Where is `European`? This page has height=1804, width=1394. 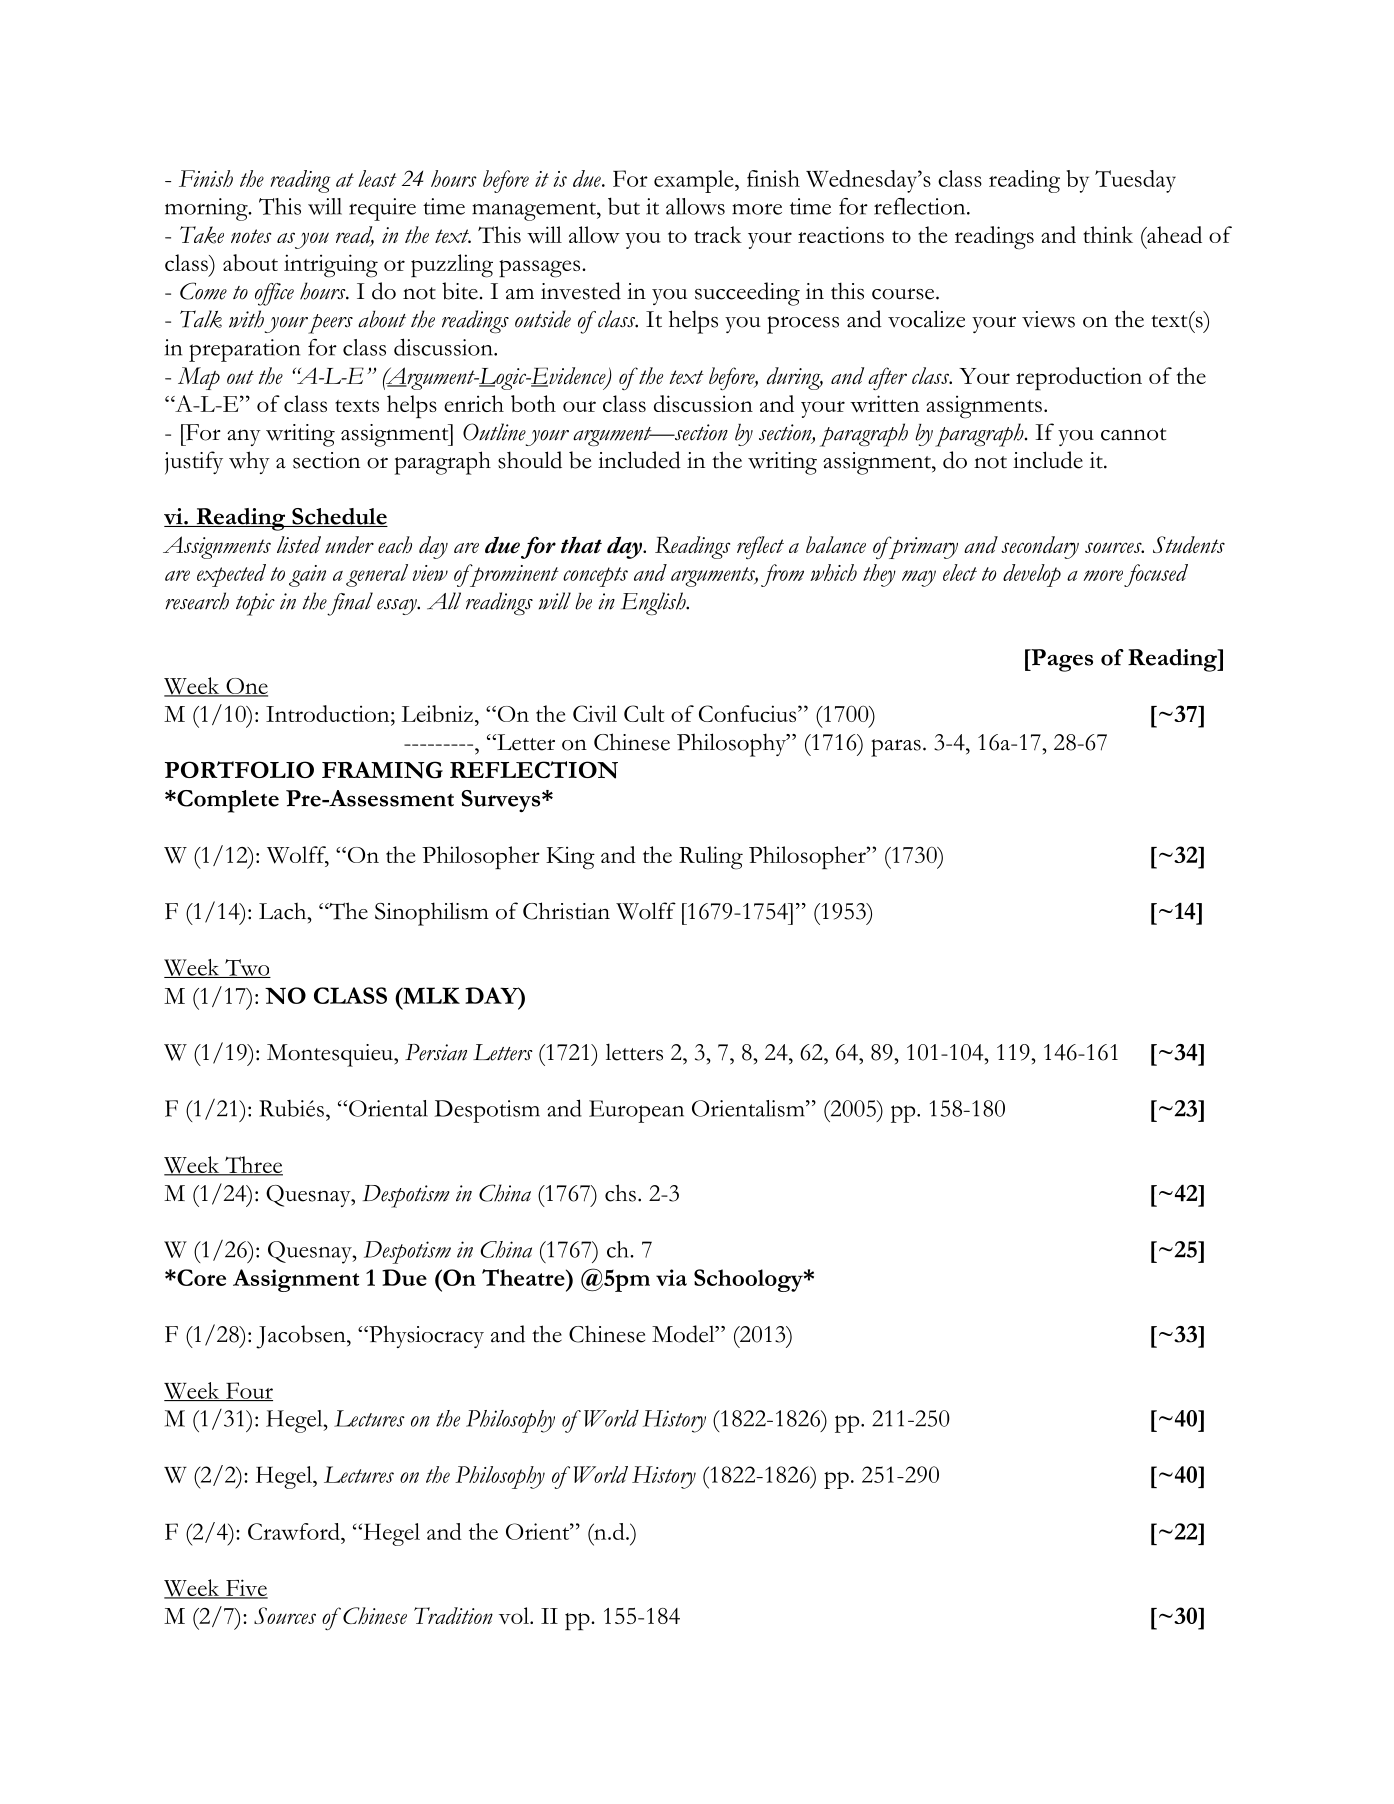 European is located at coordinates (636, 1111).
